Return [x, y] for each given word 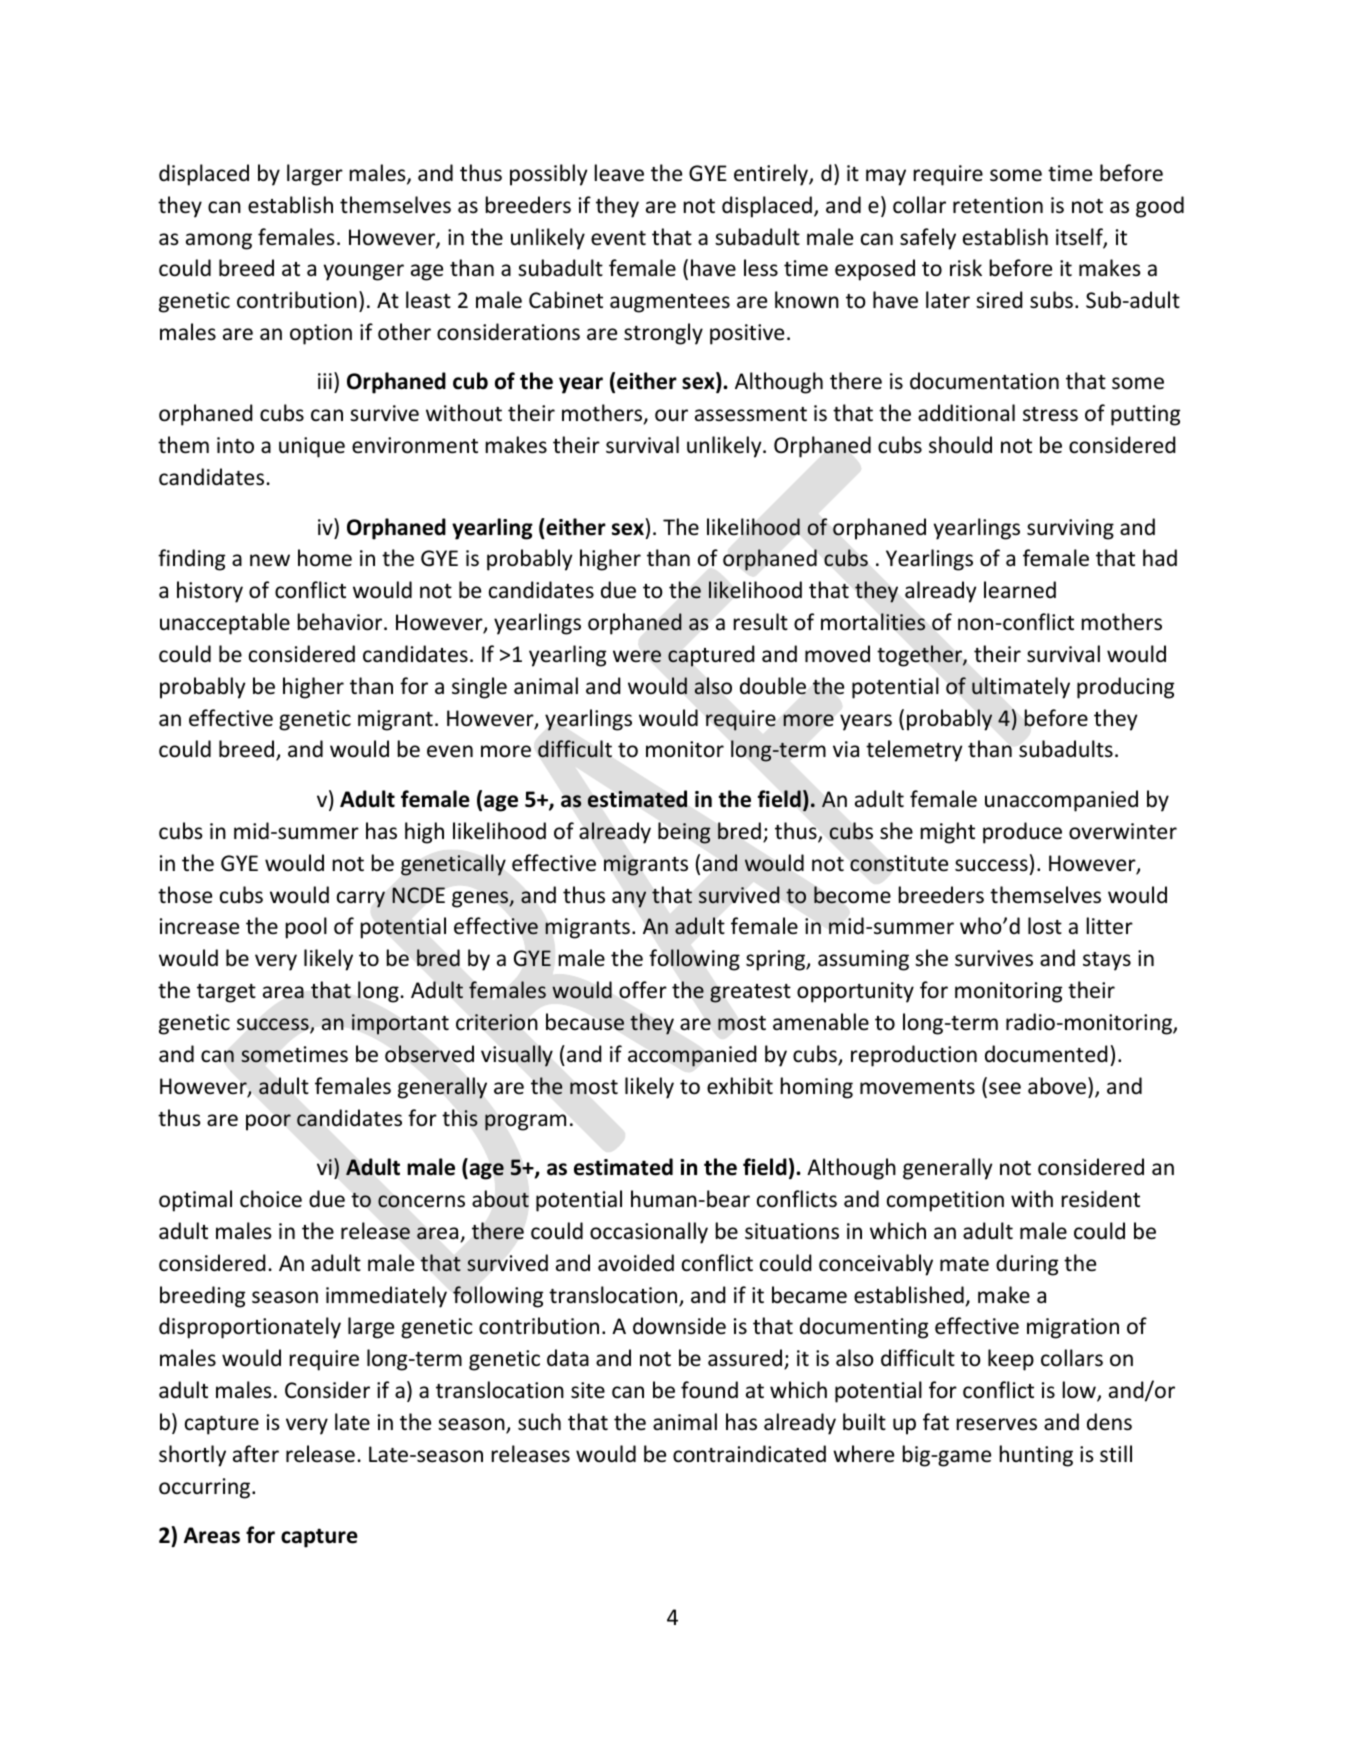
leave [619, 173]
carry [361, 899]
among [219, 241]
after [256, 1453]
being [684, 833]
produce [1022, 833]
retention [998, 205]
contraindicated [749, 1454]
